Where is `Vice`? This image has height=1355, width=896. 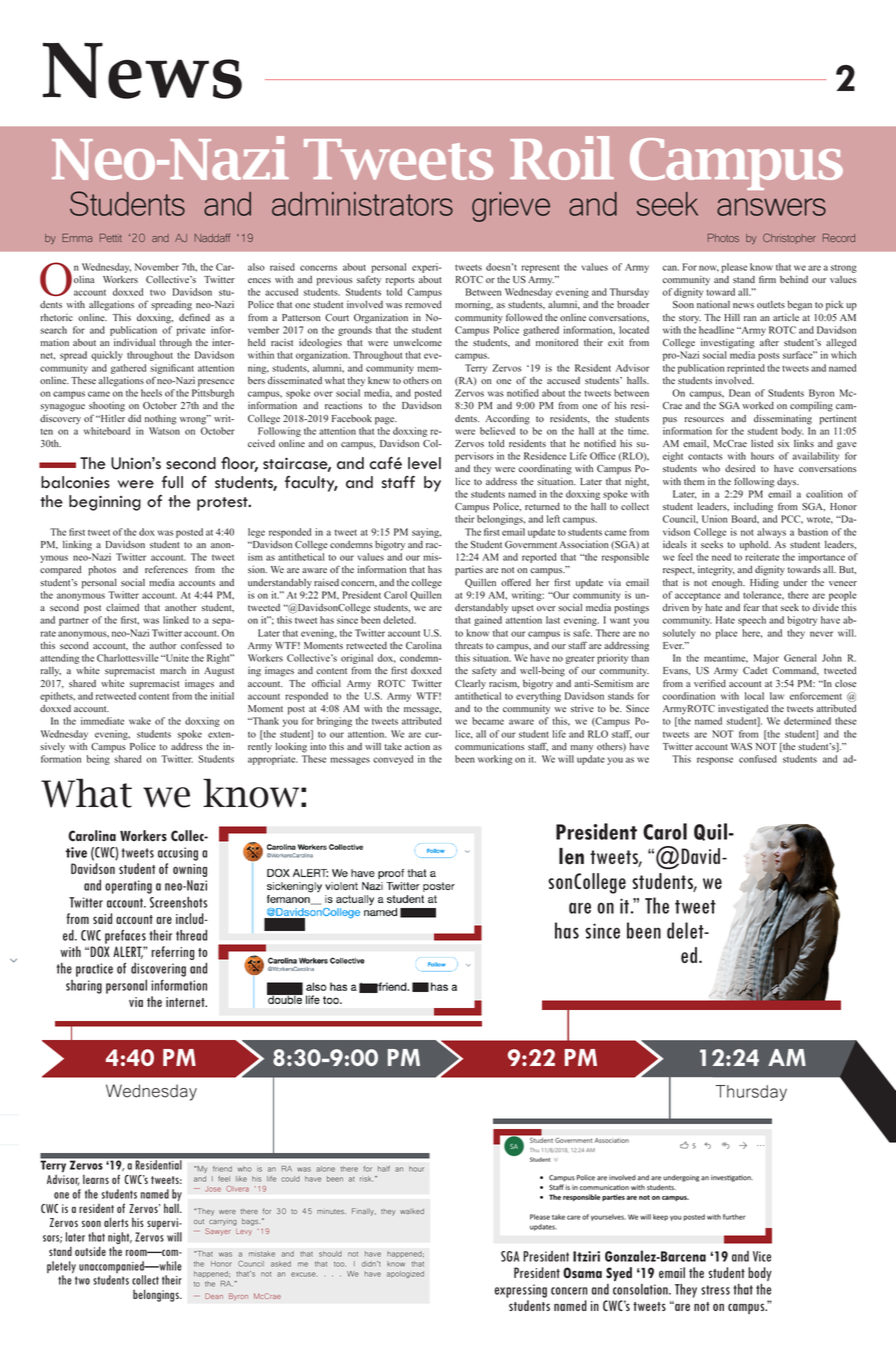 Vice is located at coordinates (762, 1256).
